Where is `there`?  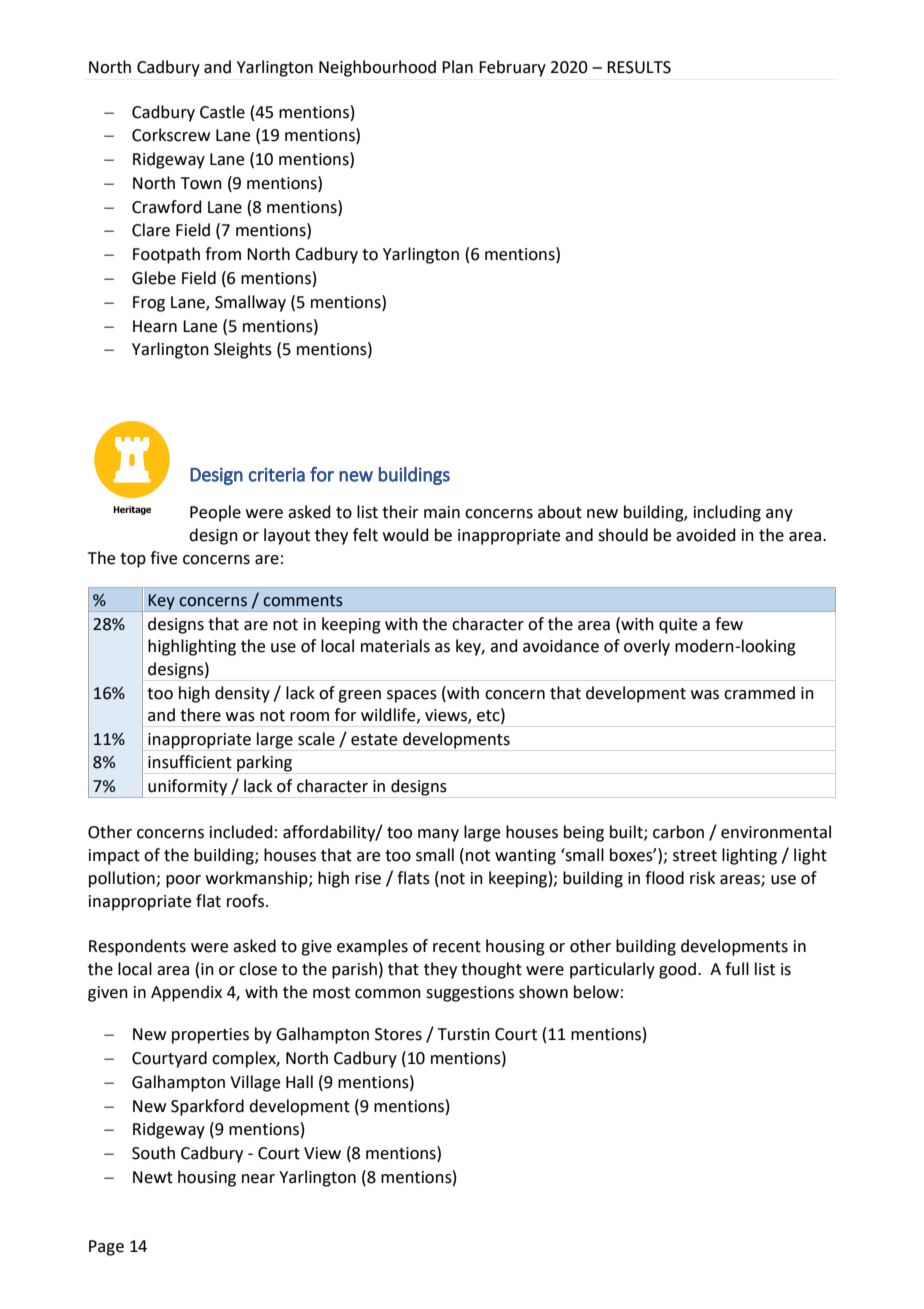
there is located at coordinates (200, 715).
